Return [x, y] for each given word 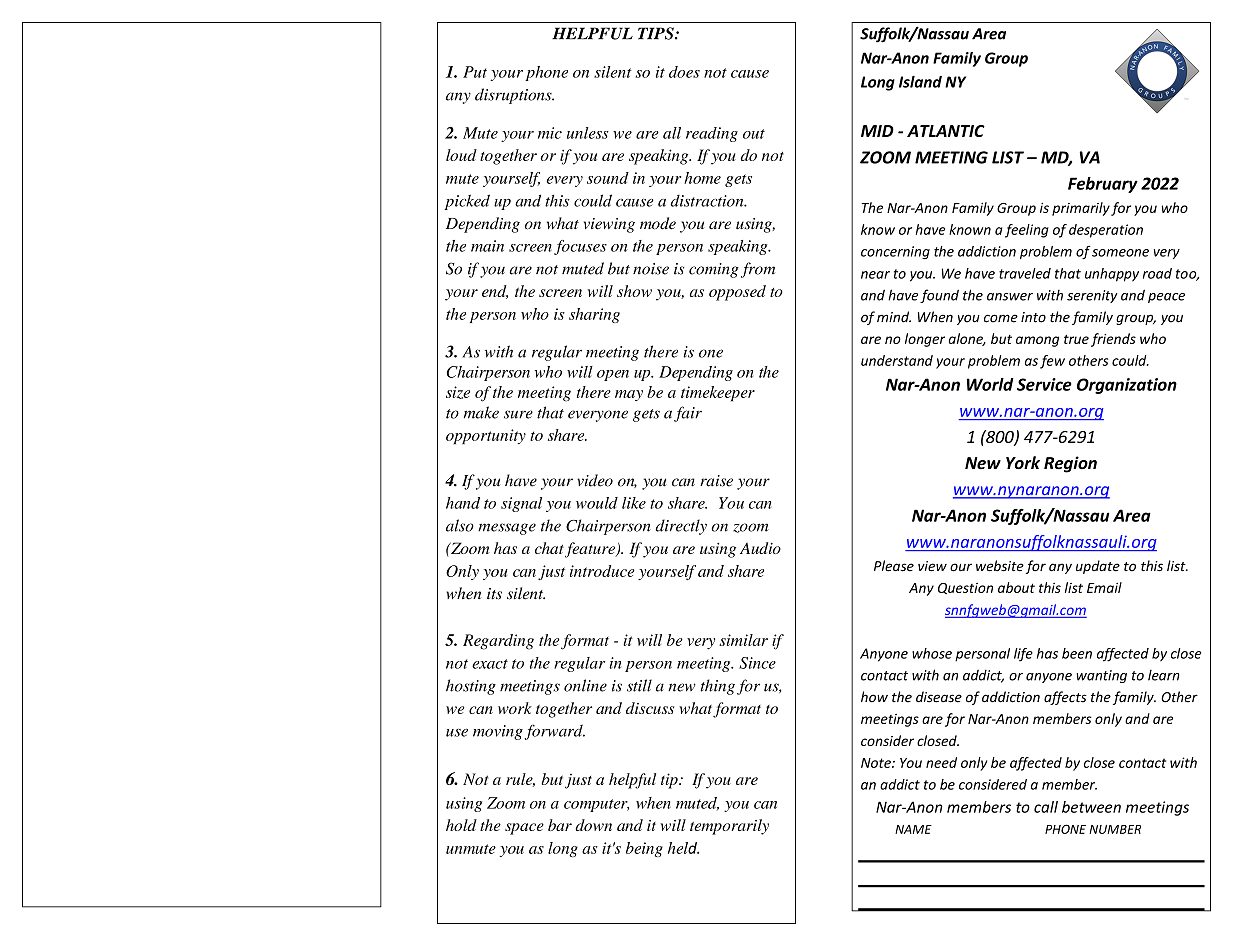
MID [877, 131]
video [595, 480]
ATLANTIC [946, 131]
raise [716, 481]
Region [1070, 464]
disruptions [514, 96]
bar [560, 825]
